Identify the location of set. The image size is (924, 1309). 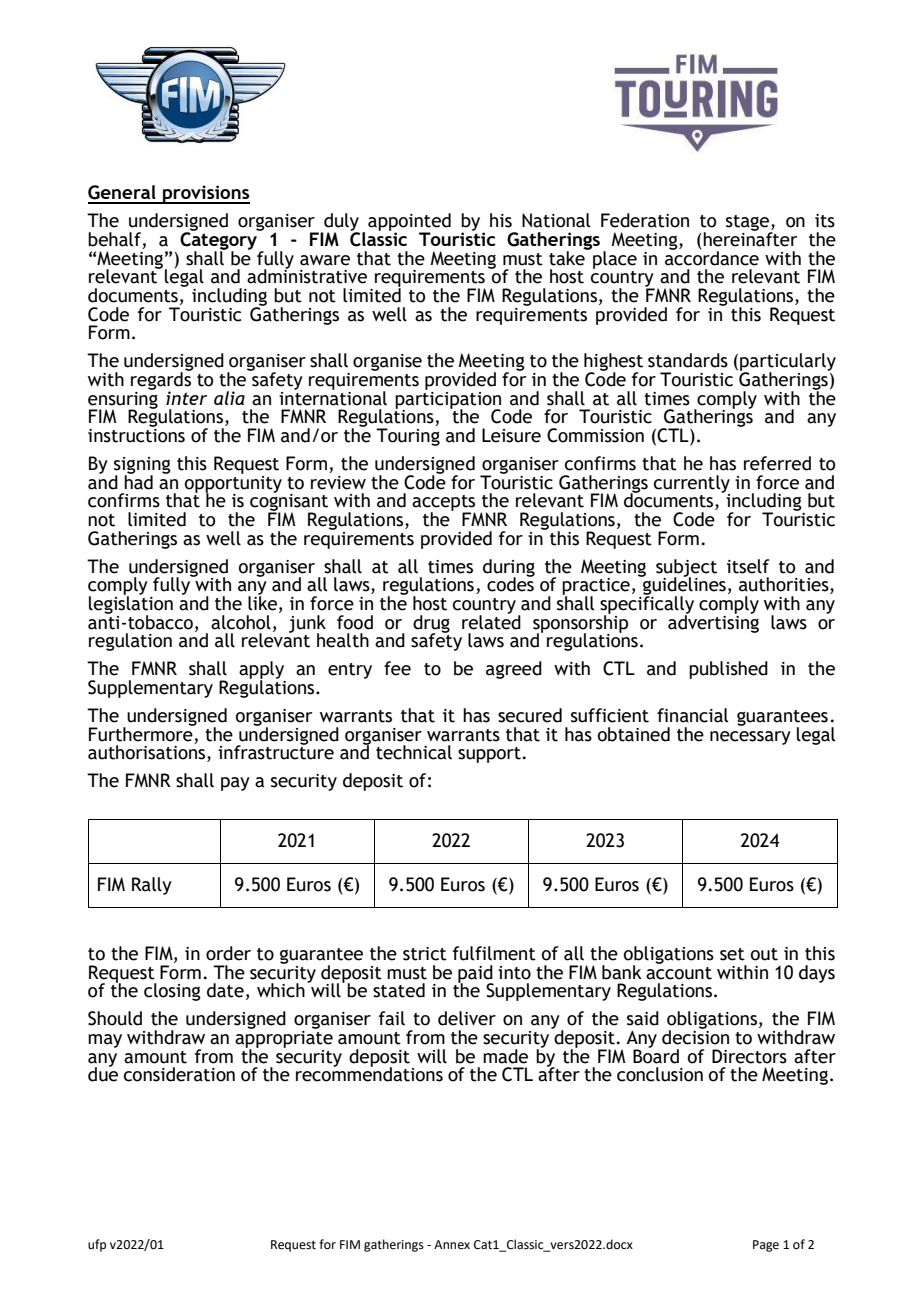
(732, 954).
